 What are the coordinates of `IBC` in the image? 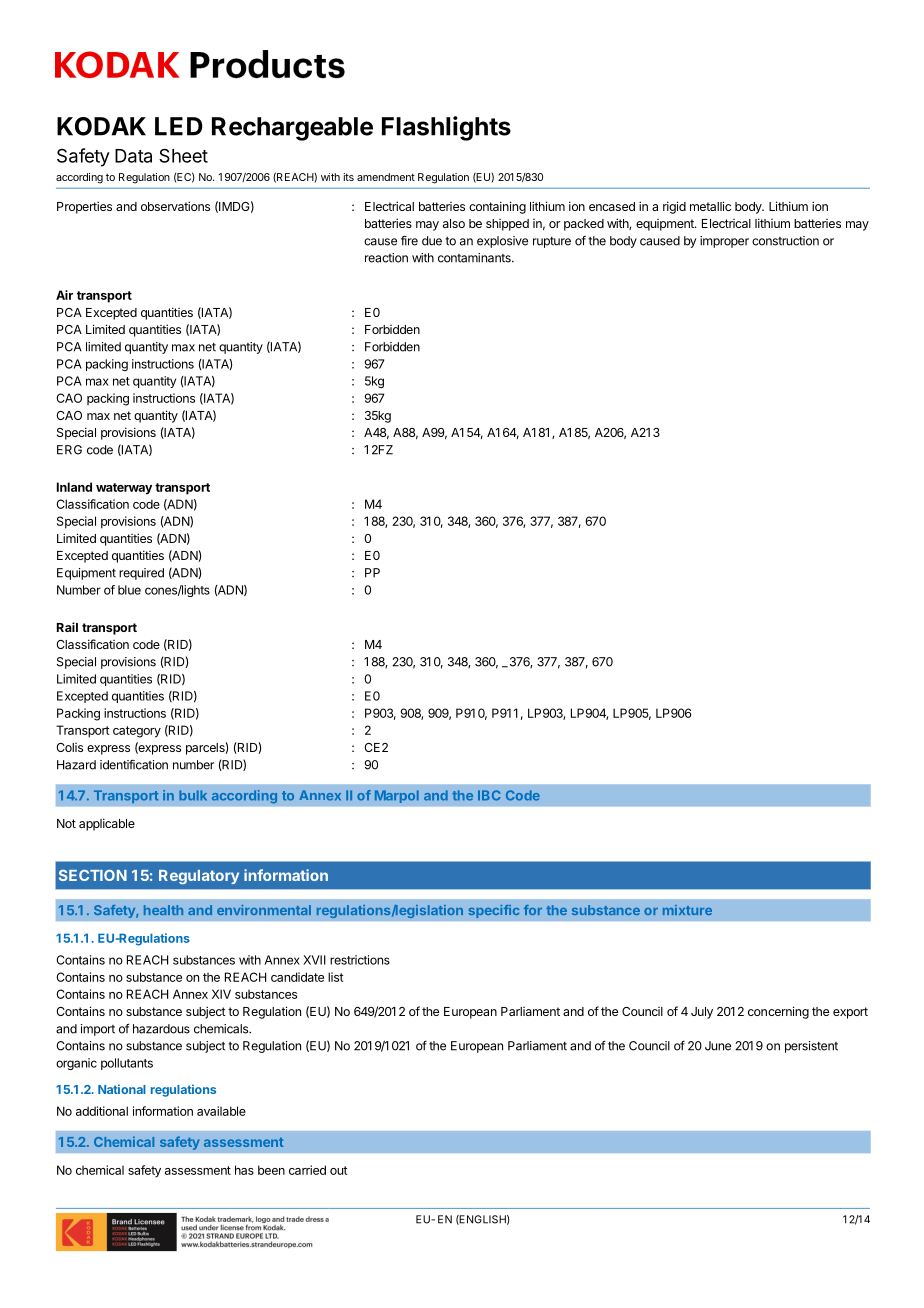 It's located at (489, 795).
